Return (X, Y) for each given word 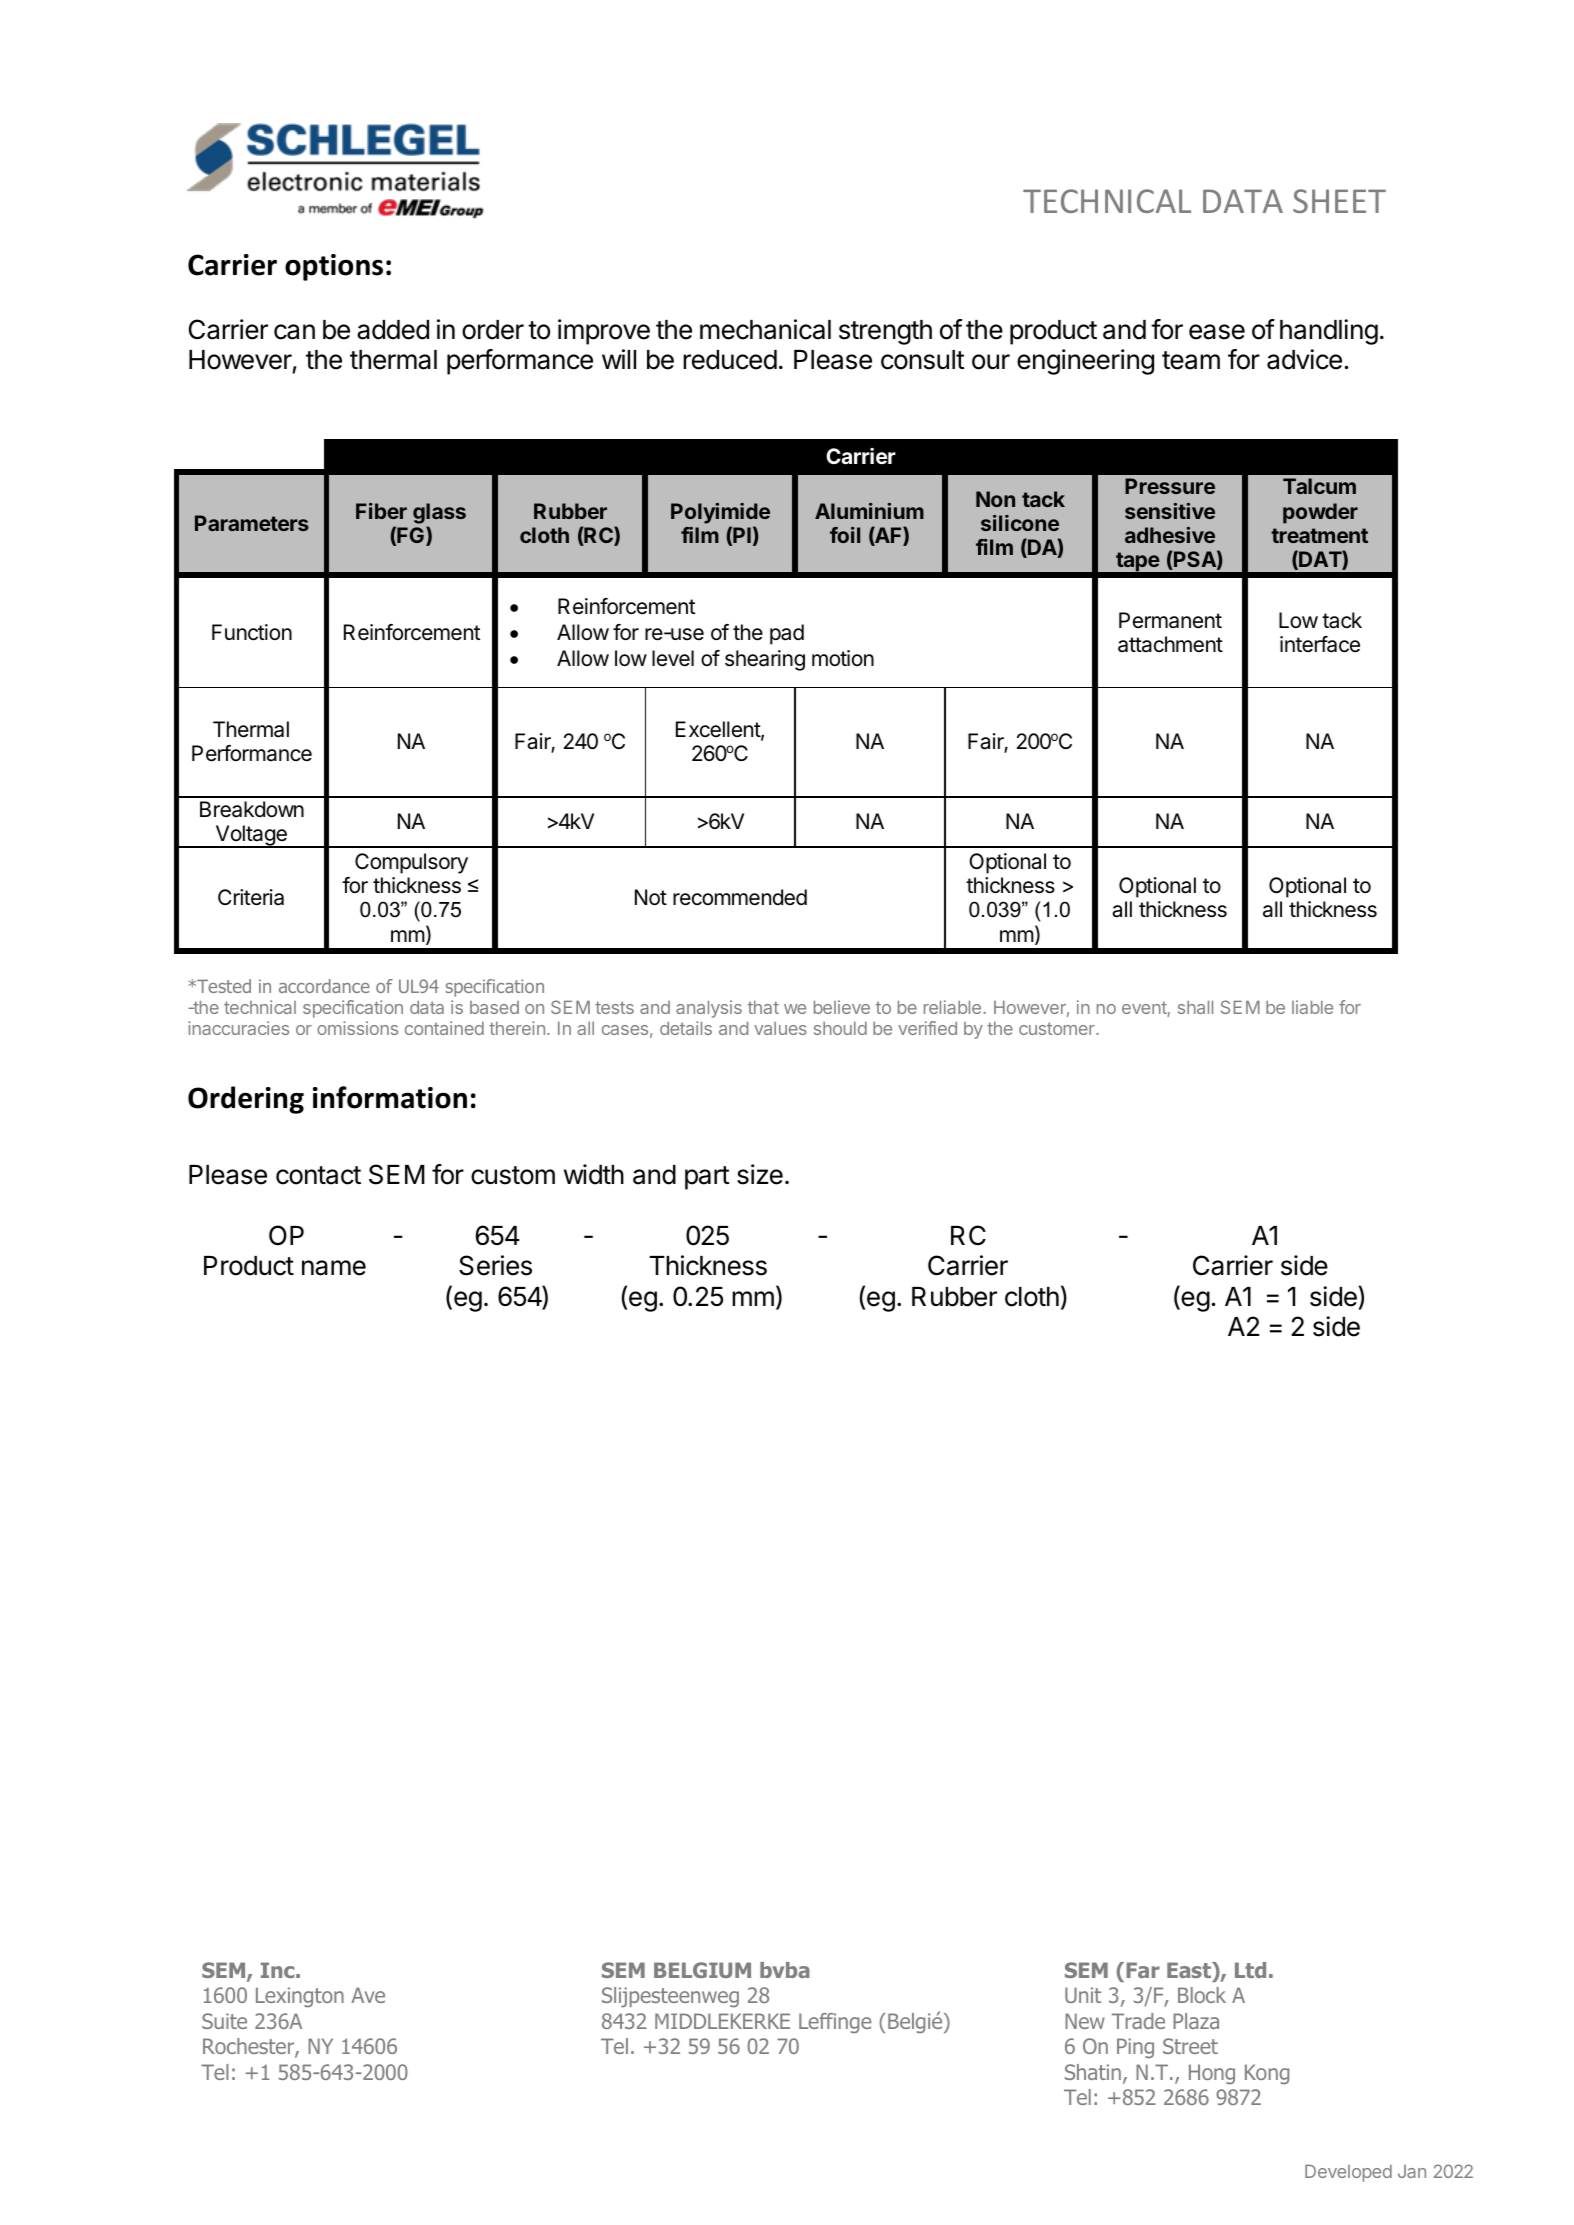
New (1085, 2021)
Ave (368, 1995)
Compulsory (411, 863)
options (334, 267)
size (760, 1174)
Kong (1267, 2074)
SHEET (1339, 201)
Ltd (1250, 1970)
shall (1195, 1007)
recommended (740, 897)
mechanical (765, 329)
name (334, 1268)
